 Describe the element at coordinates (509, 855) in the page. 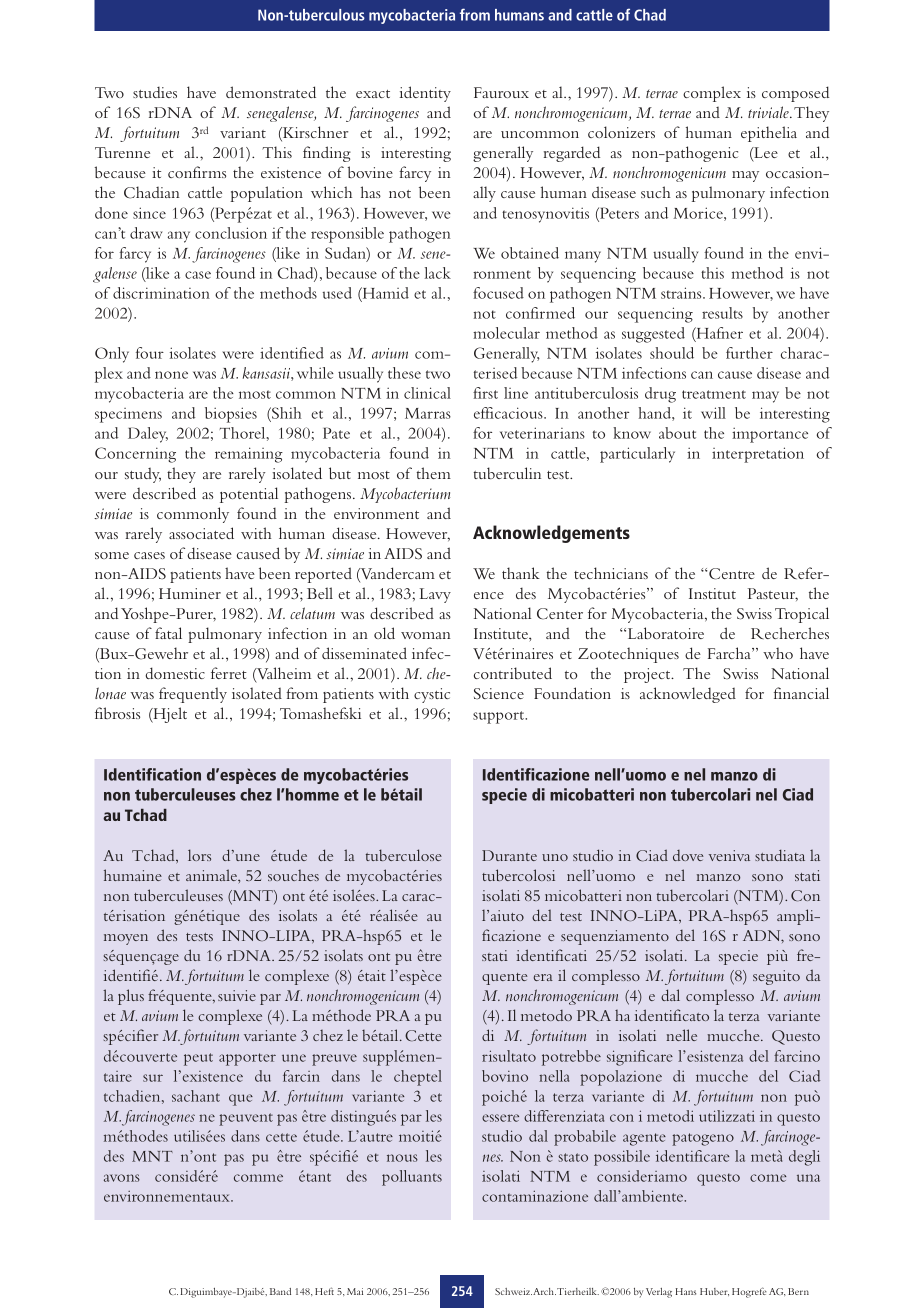

I see `Durante` at that location.
